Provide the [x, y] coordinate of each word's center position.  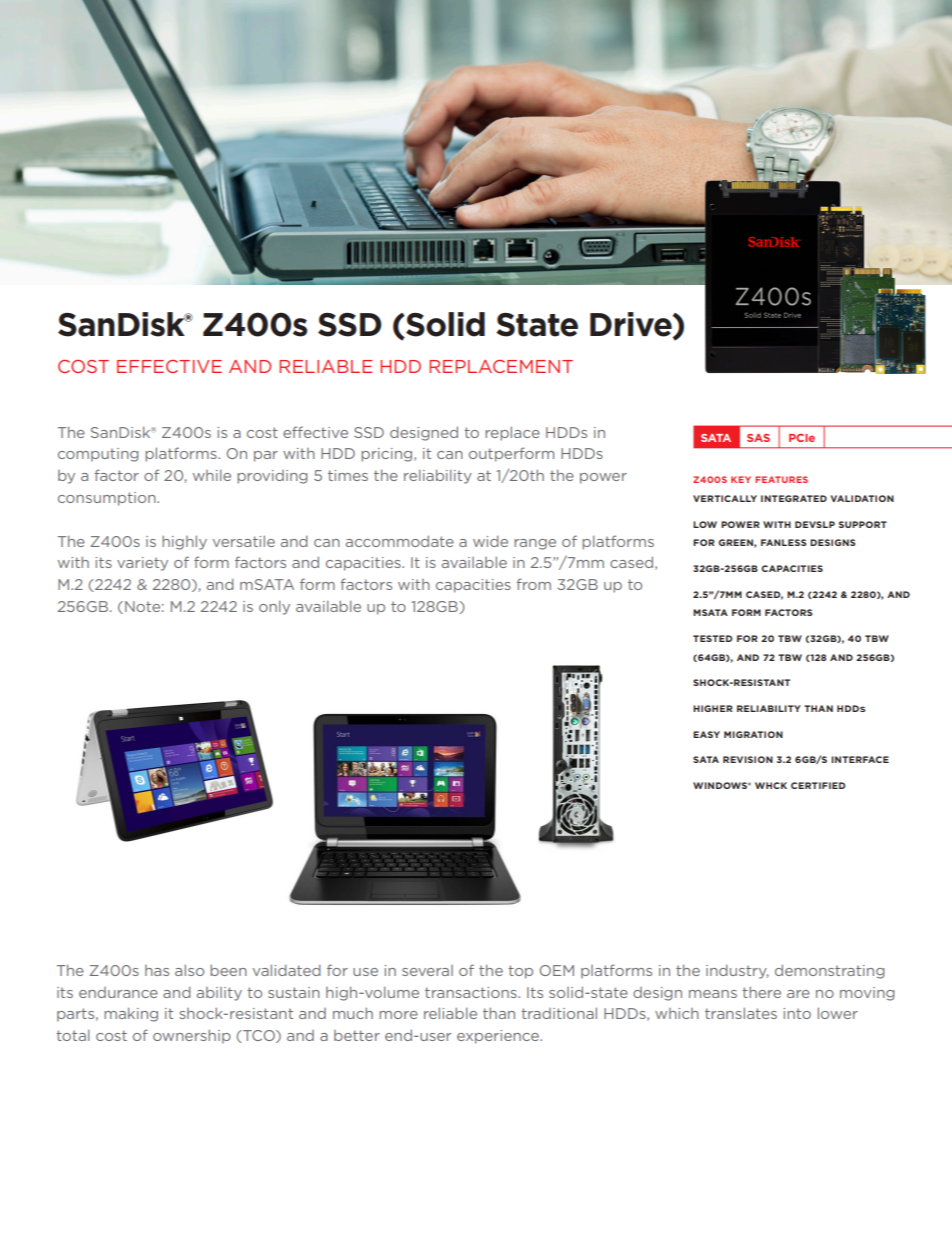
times [348, 475]
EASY [706, 734]
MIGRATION [753, 734]
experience [499, 1037]
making [131, 1015]
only [274, 608]
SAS [758, 438]
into [797, 1013]
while [212, 475]
